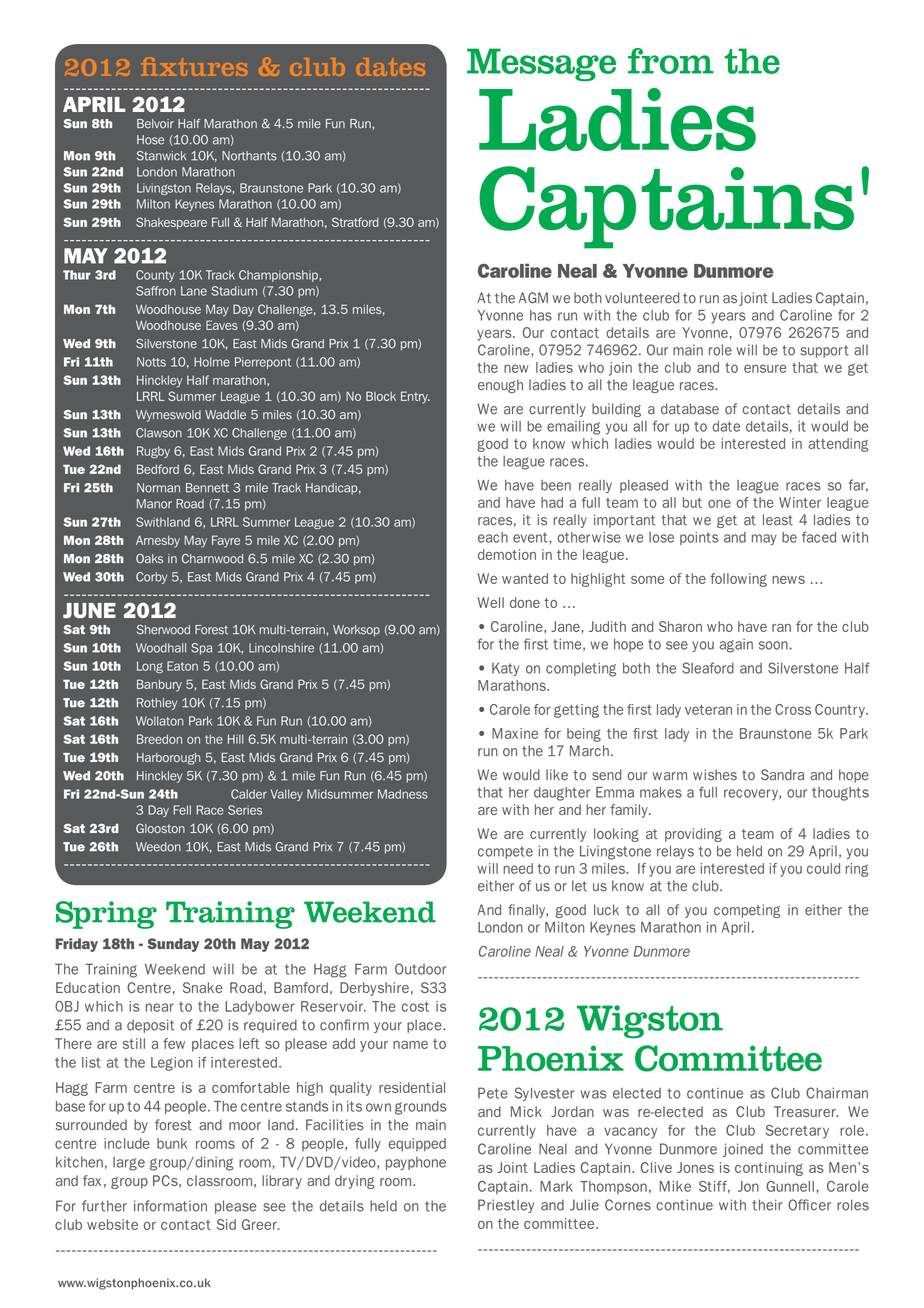 Image resolution: width=924 pixels, height=1308 pixels. I want to click on Winter, so click(800, 502).
